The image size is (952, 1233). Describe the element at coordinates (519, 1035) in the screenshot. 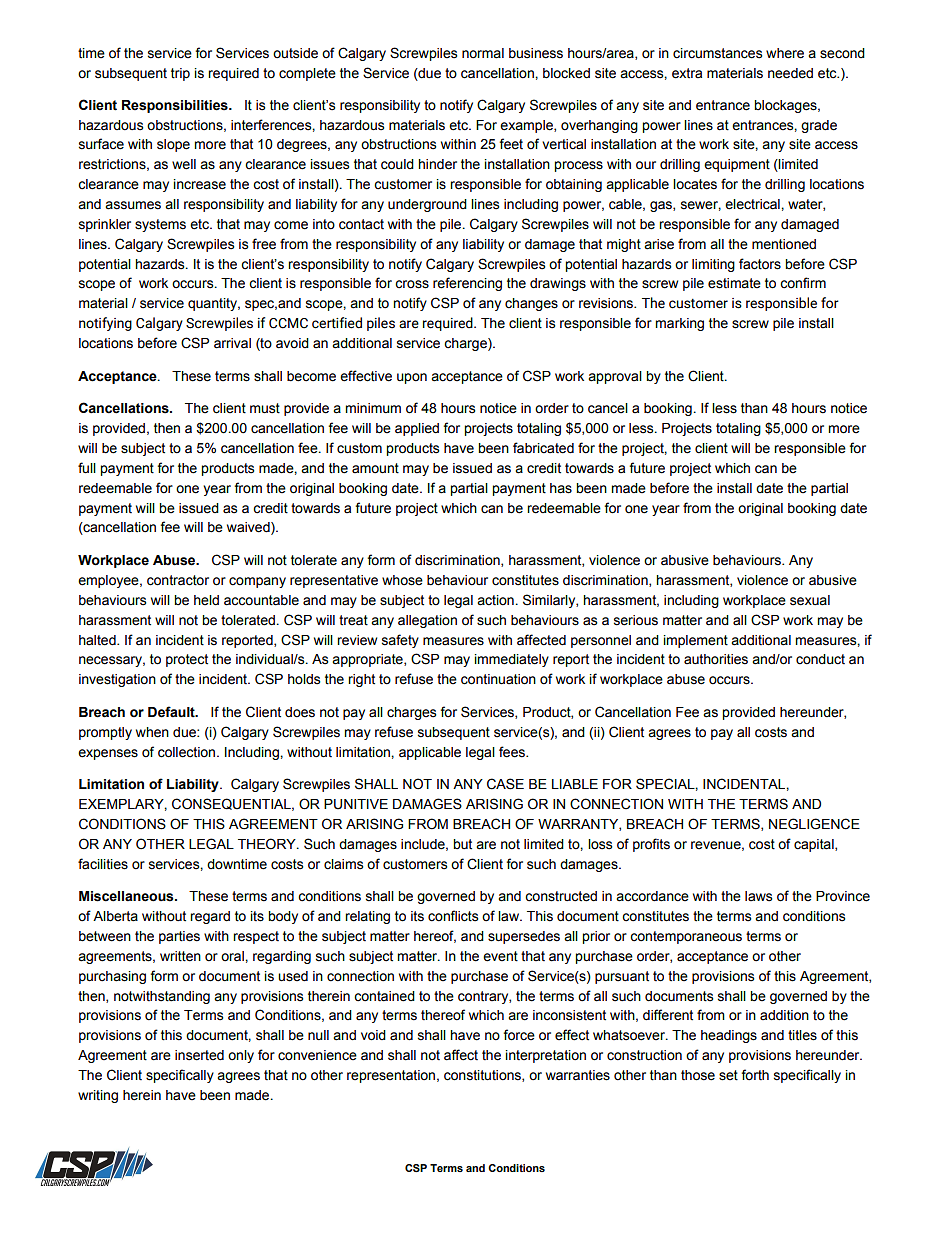

I see `force` at that location.
